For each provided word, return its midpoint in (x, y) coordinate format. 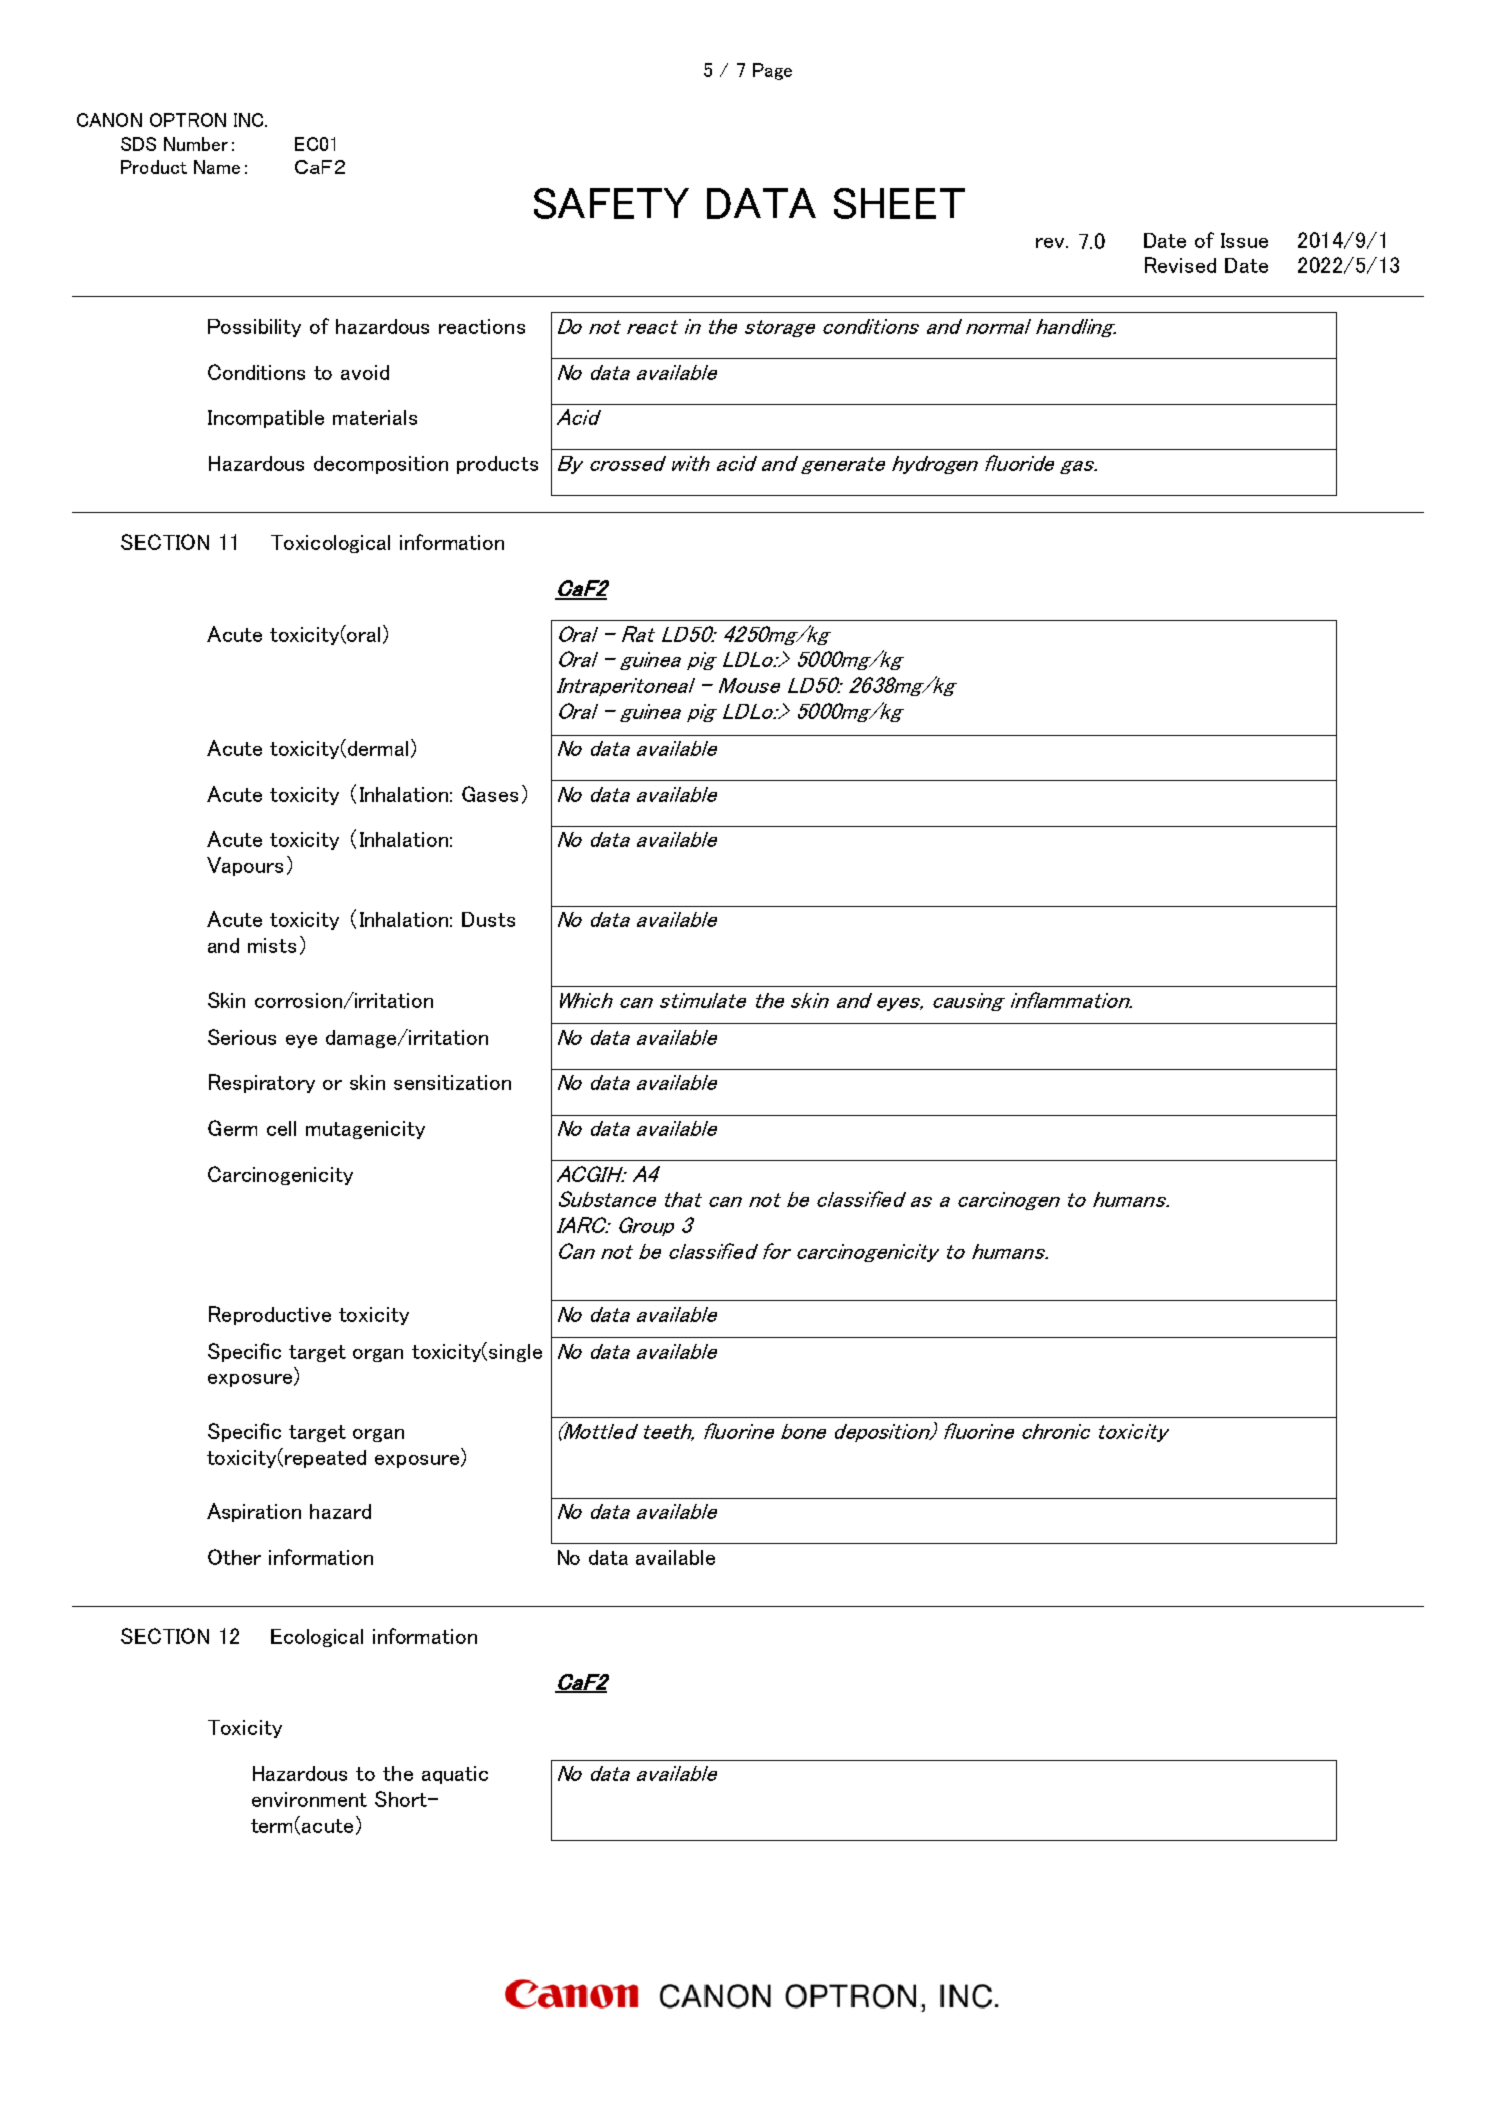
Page (772, 71)
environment (309, 1799)
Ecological (317, 1638)
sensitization (452, 1082)
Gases (490, 794)
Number (196, 144)
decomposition (381, 465)
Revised (1180, 265)
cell (281, 1128)
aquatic (455, 1775)
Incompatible (266, 419)
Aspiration (254, 1512)
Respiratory (262, 1083)
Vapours (245, 866)
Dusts (488, 919)
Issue (1244, 240)
